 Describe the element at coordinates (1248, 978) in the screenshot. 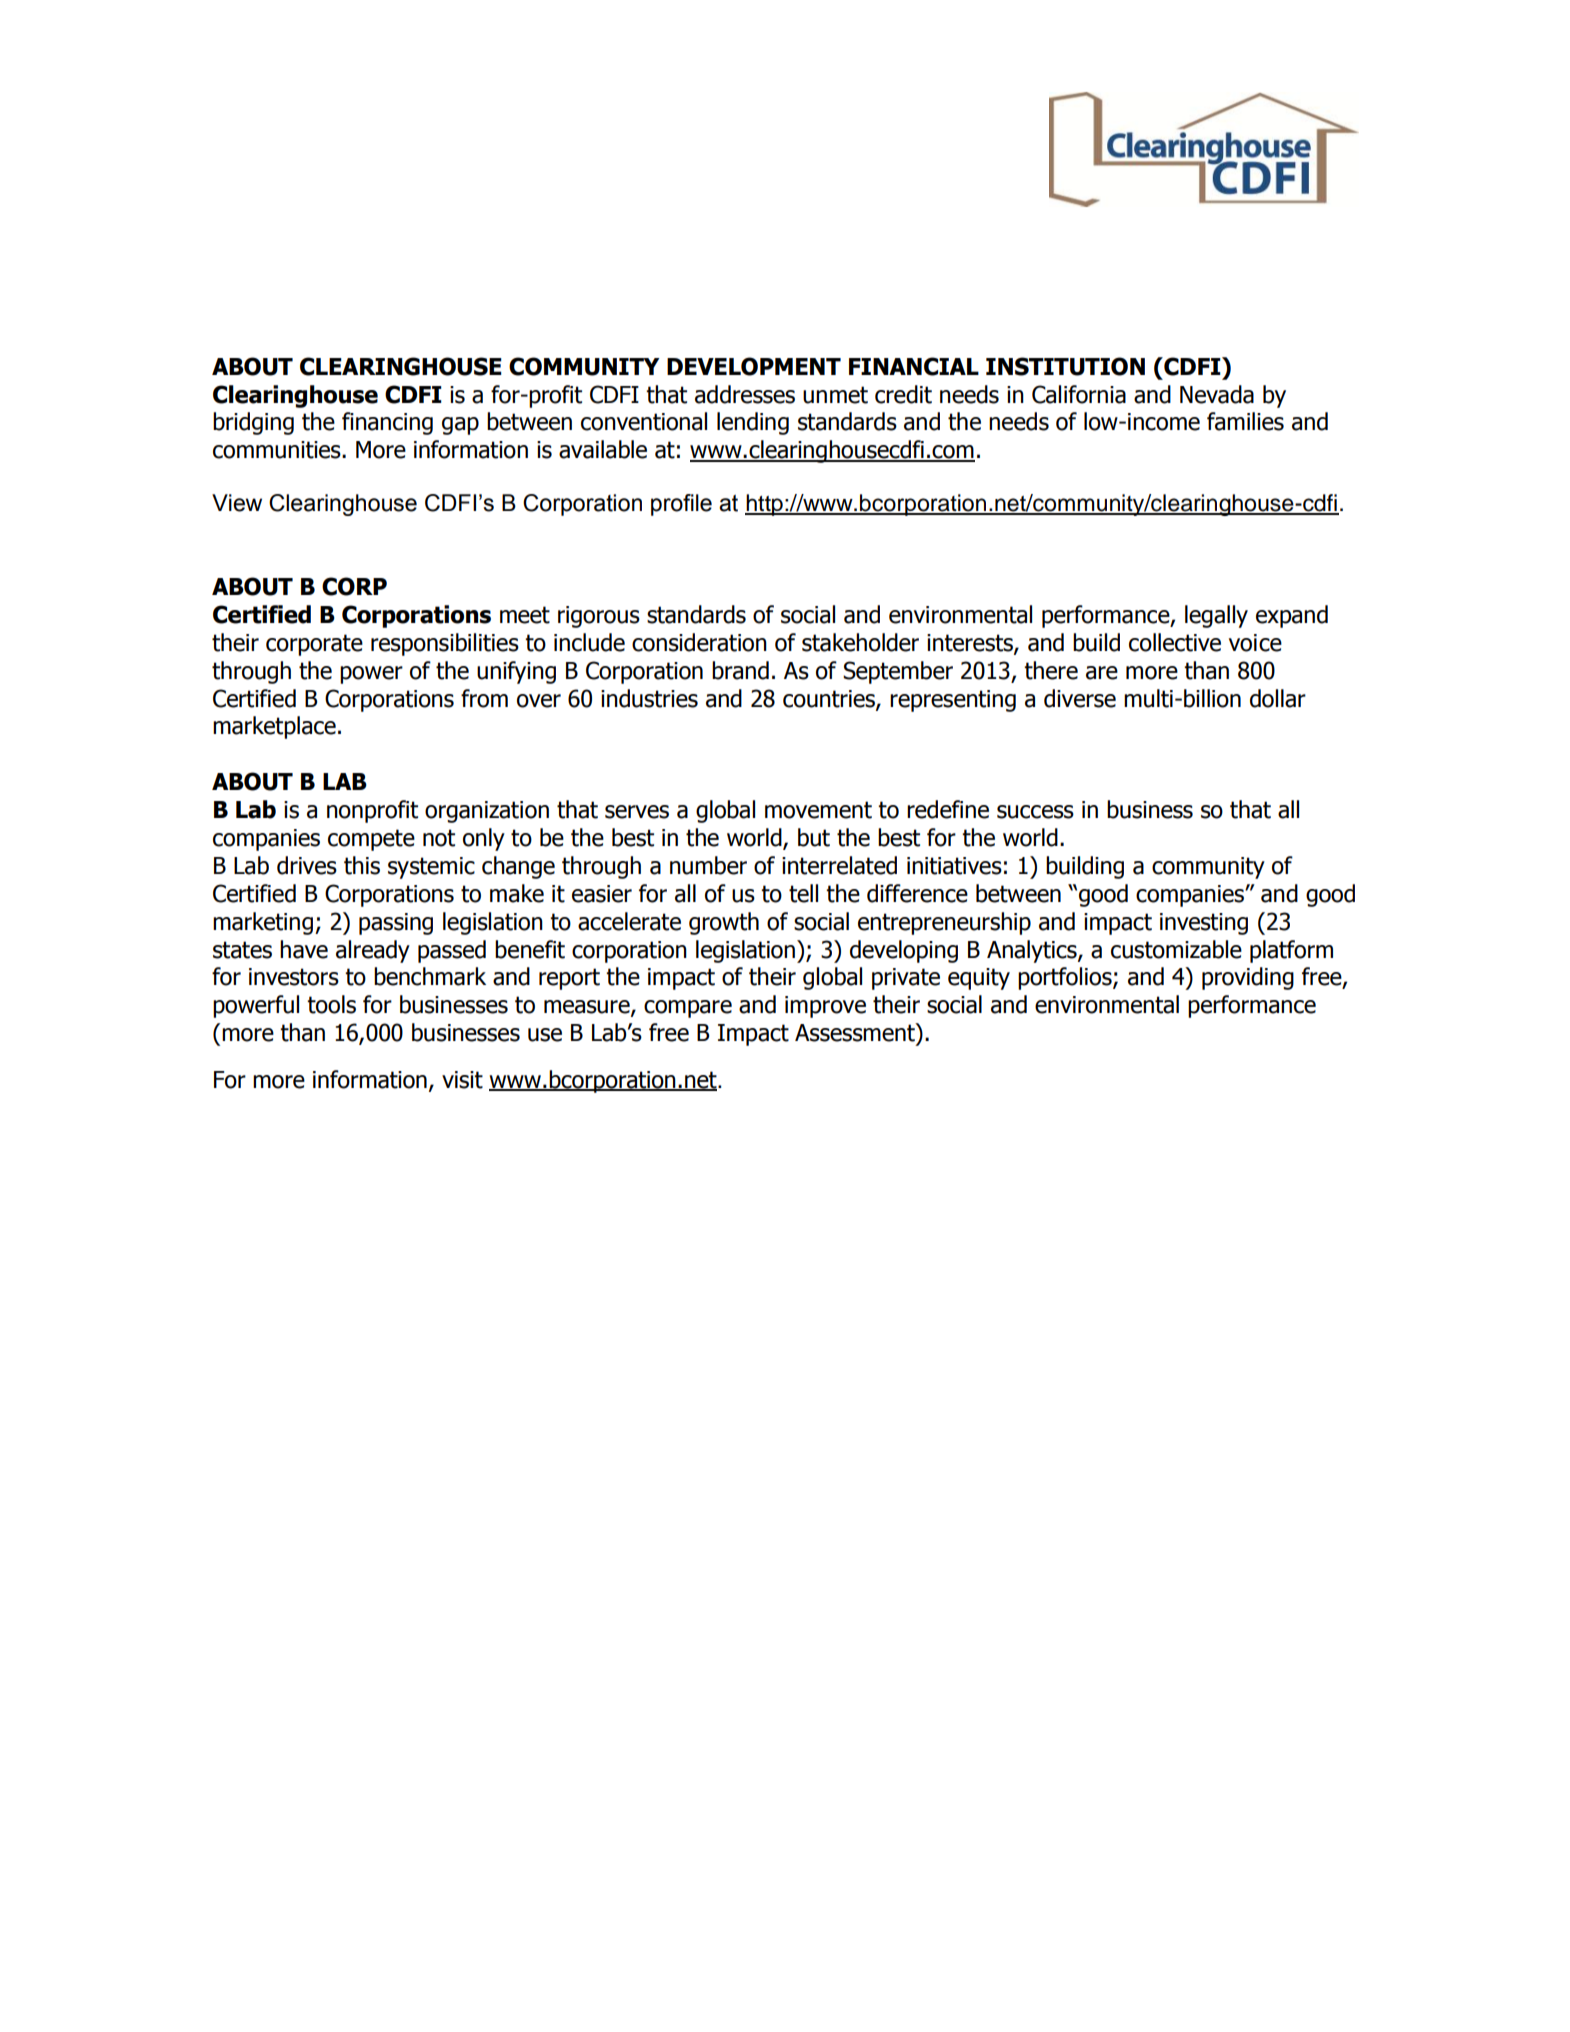

I see `providing` at that location.
